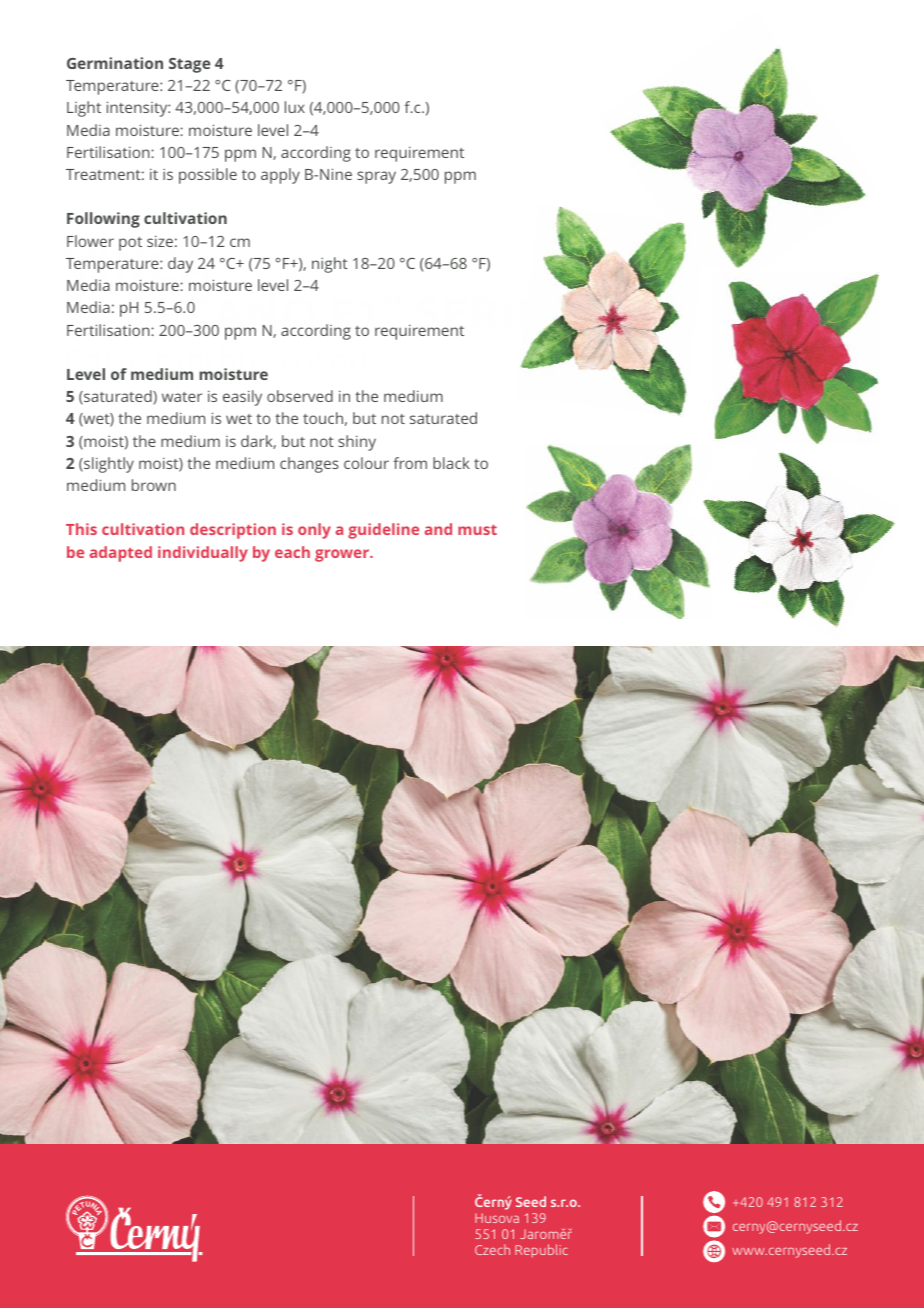 This screenshot has width=924, height=1308. What do you see at coordinates (343, 555) in the screenshot?
I see `grower` at bounding box center [343, 555].
